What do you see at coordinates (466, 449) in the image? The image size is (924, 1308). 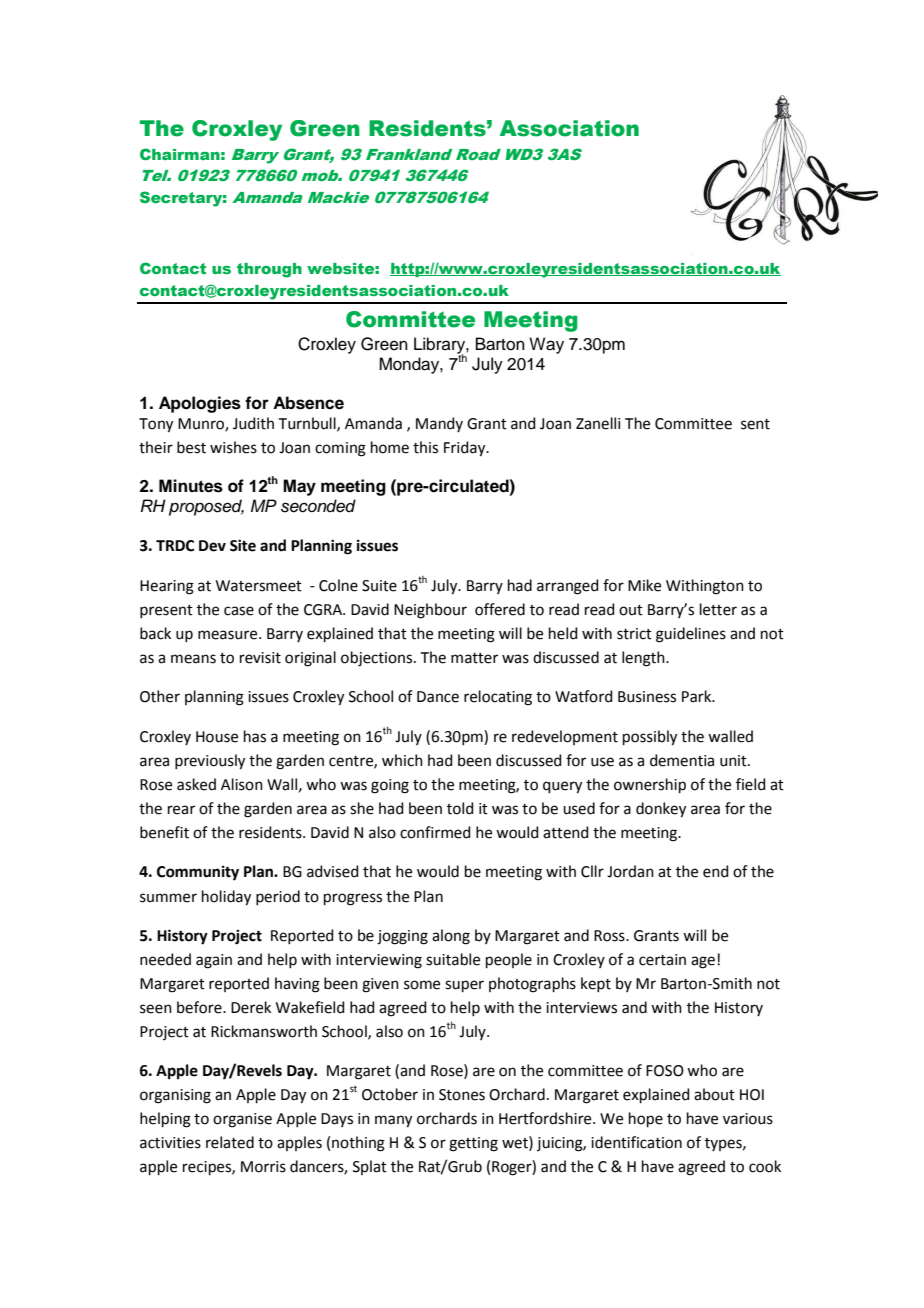 I see `Friday` at bounding box center [466, 449].
